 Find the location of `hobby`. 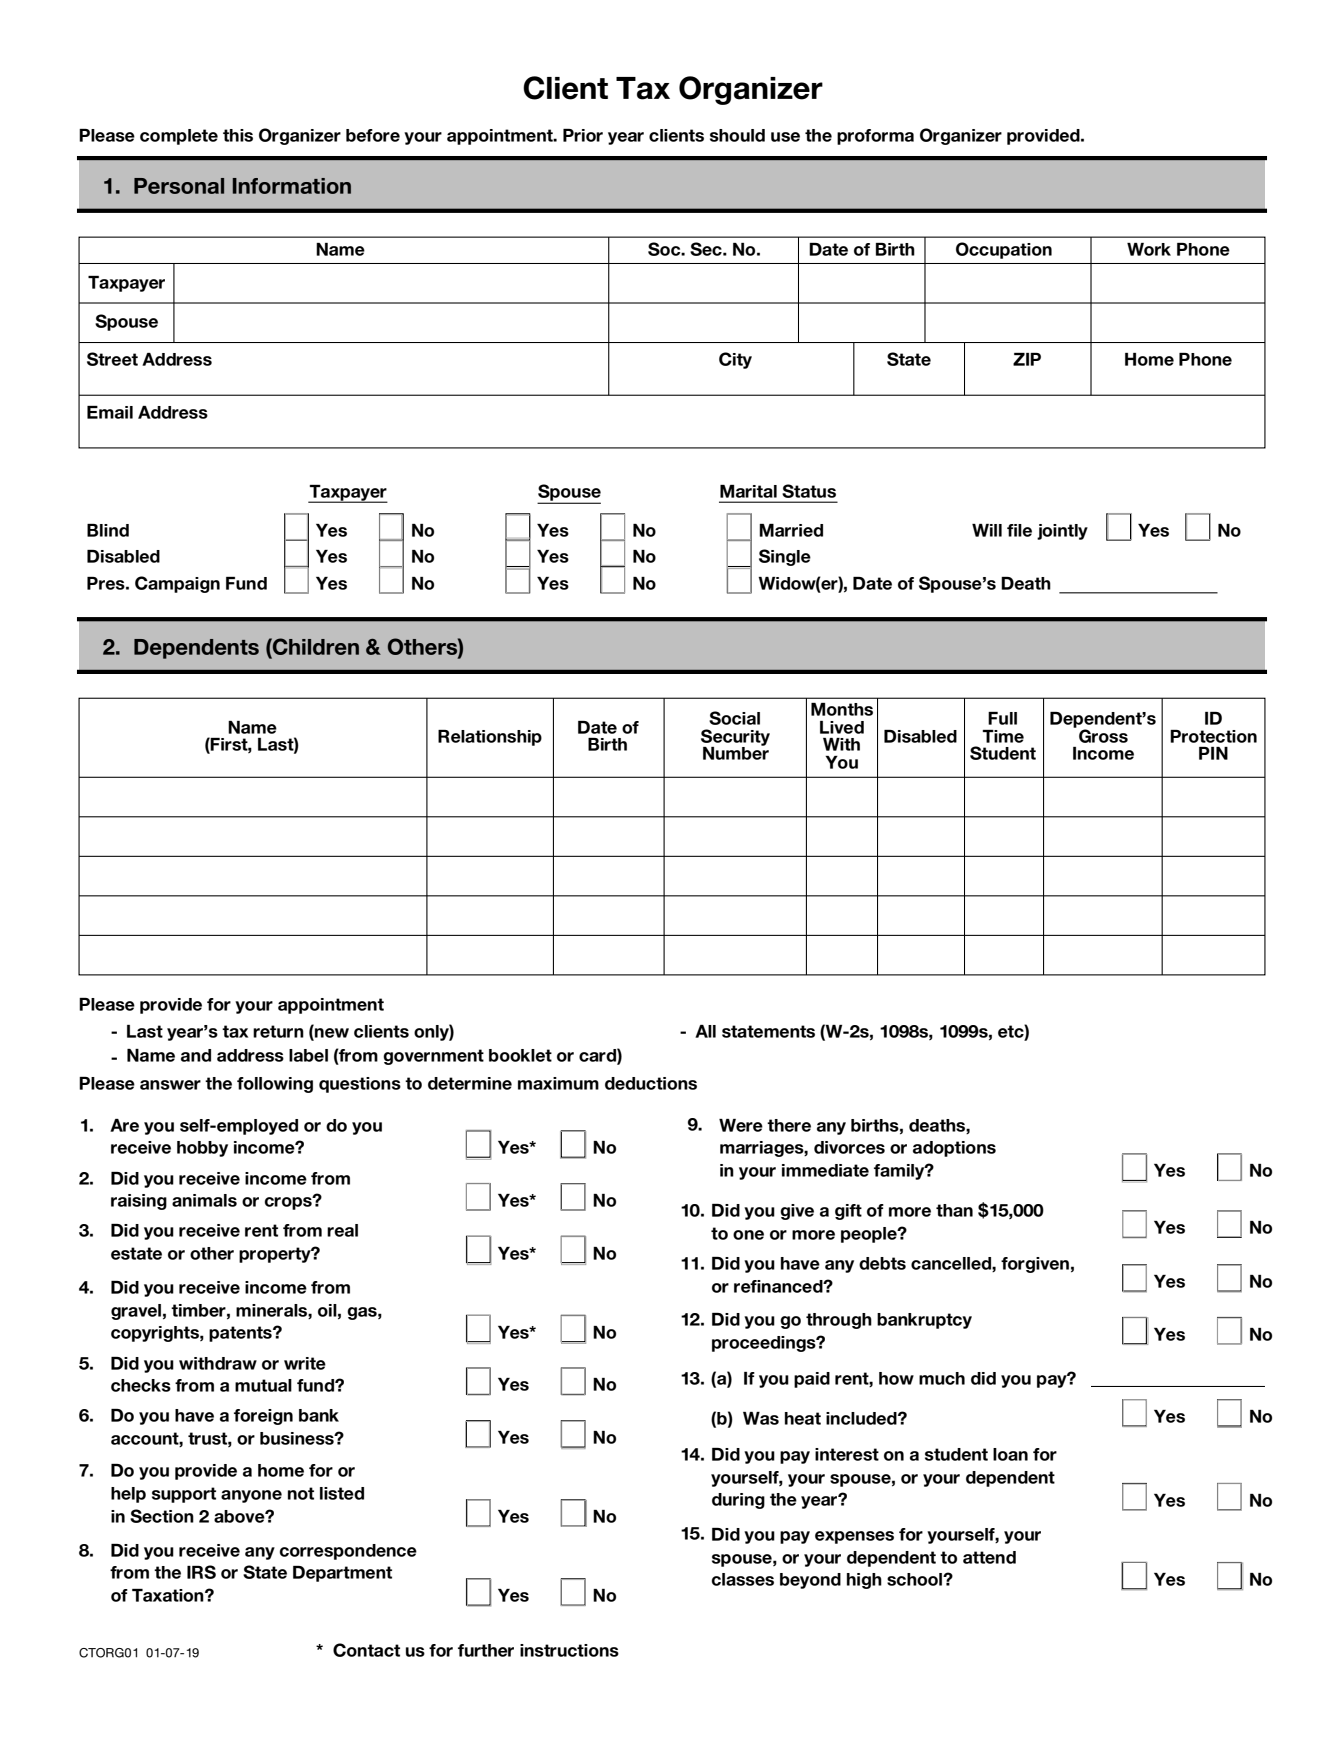

hobby is located at coordinates (202, 1149).
